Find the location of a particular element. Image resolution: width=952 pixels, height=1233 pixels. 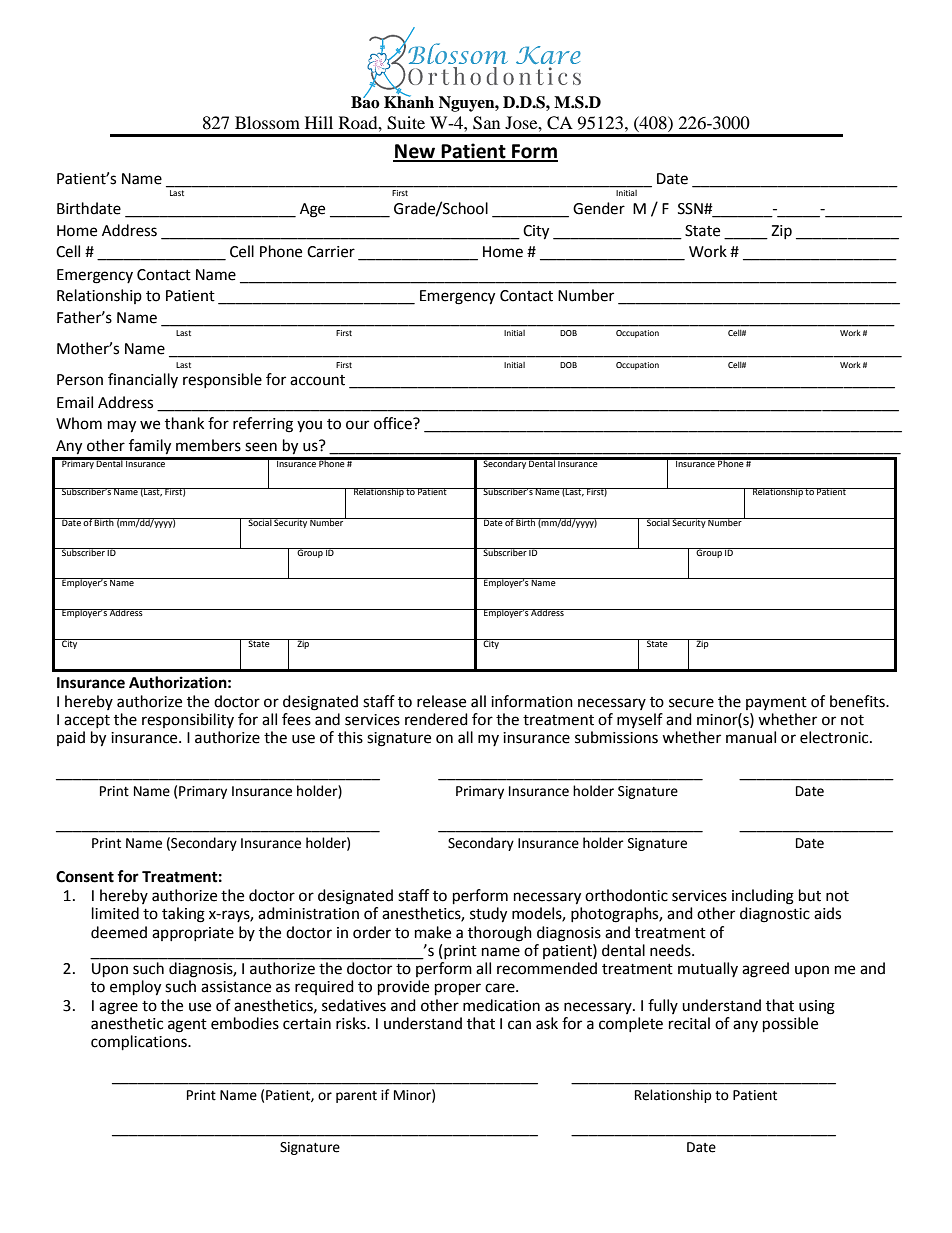

responsibility is located at coordinates (188, 720).
